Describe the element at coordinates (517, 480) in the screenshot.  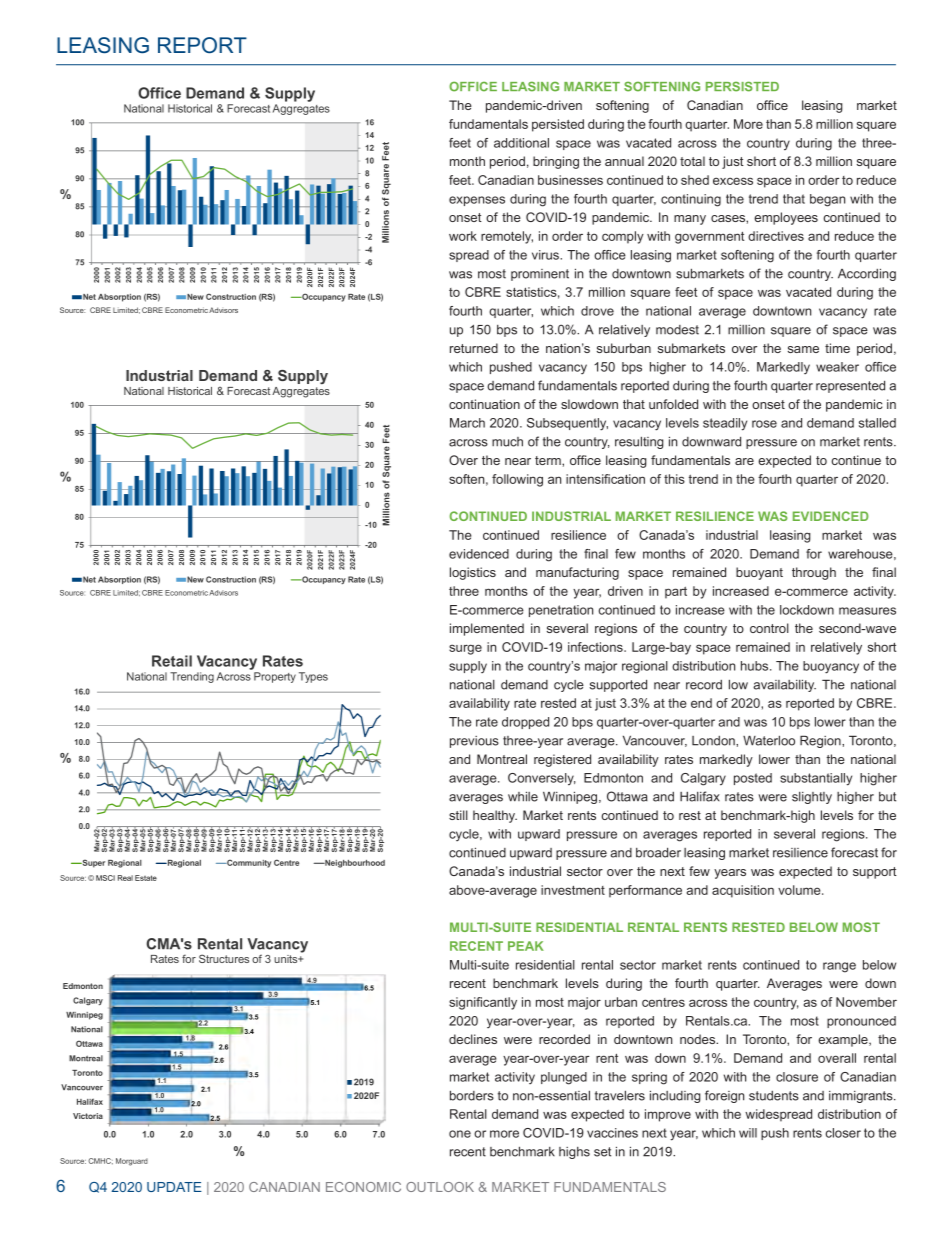
I see `following` at that location.
